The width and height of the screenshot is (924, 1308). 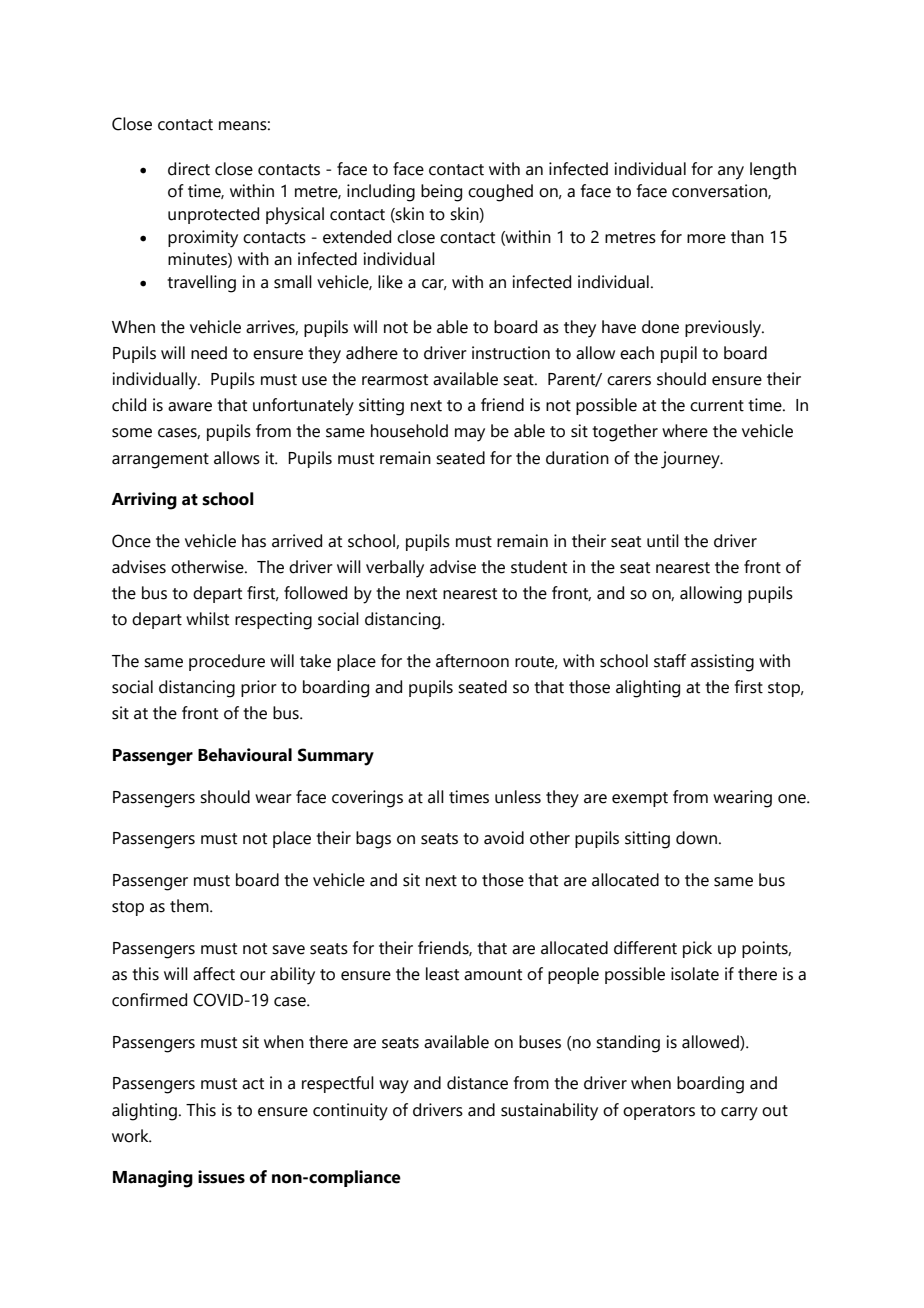 What do you see at coordinates (190, 407) in the screenshot?
I see `aware` at bounding box center [190, 407].
